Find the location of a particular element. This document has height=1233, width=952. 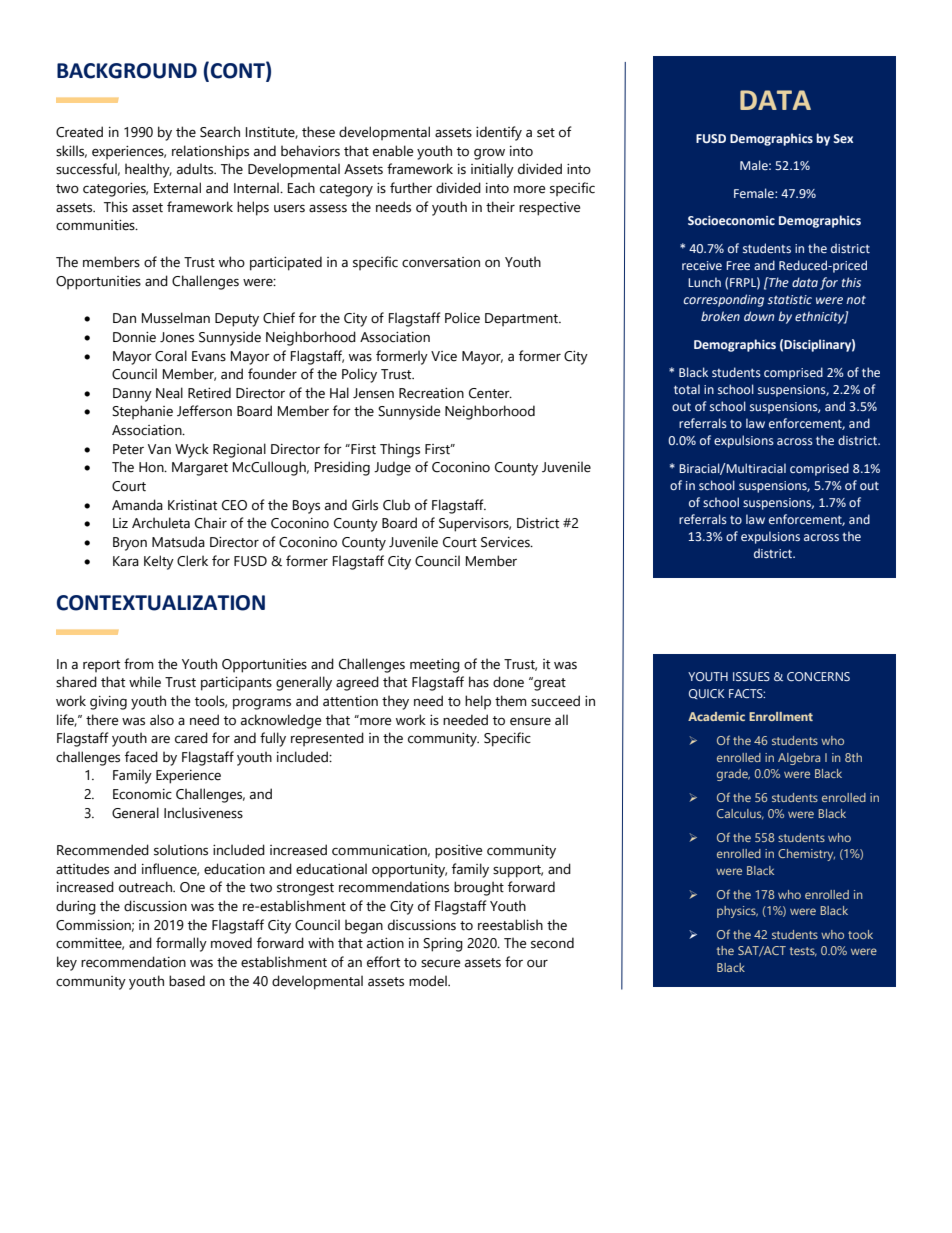

Matsuda is located at coordinates (178, 542).
